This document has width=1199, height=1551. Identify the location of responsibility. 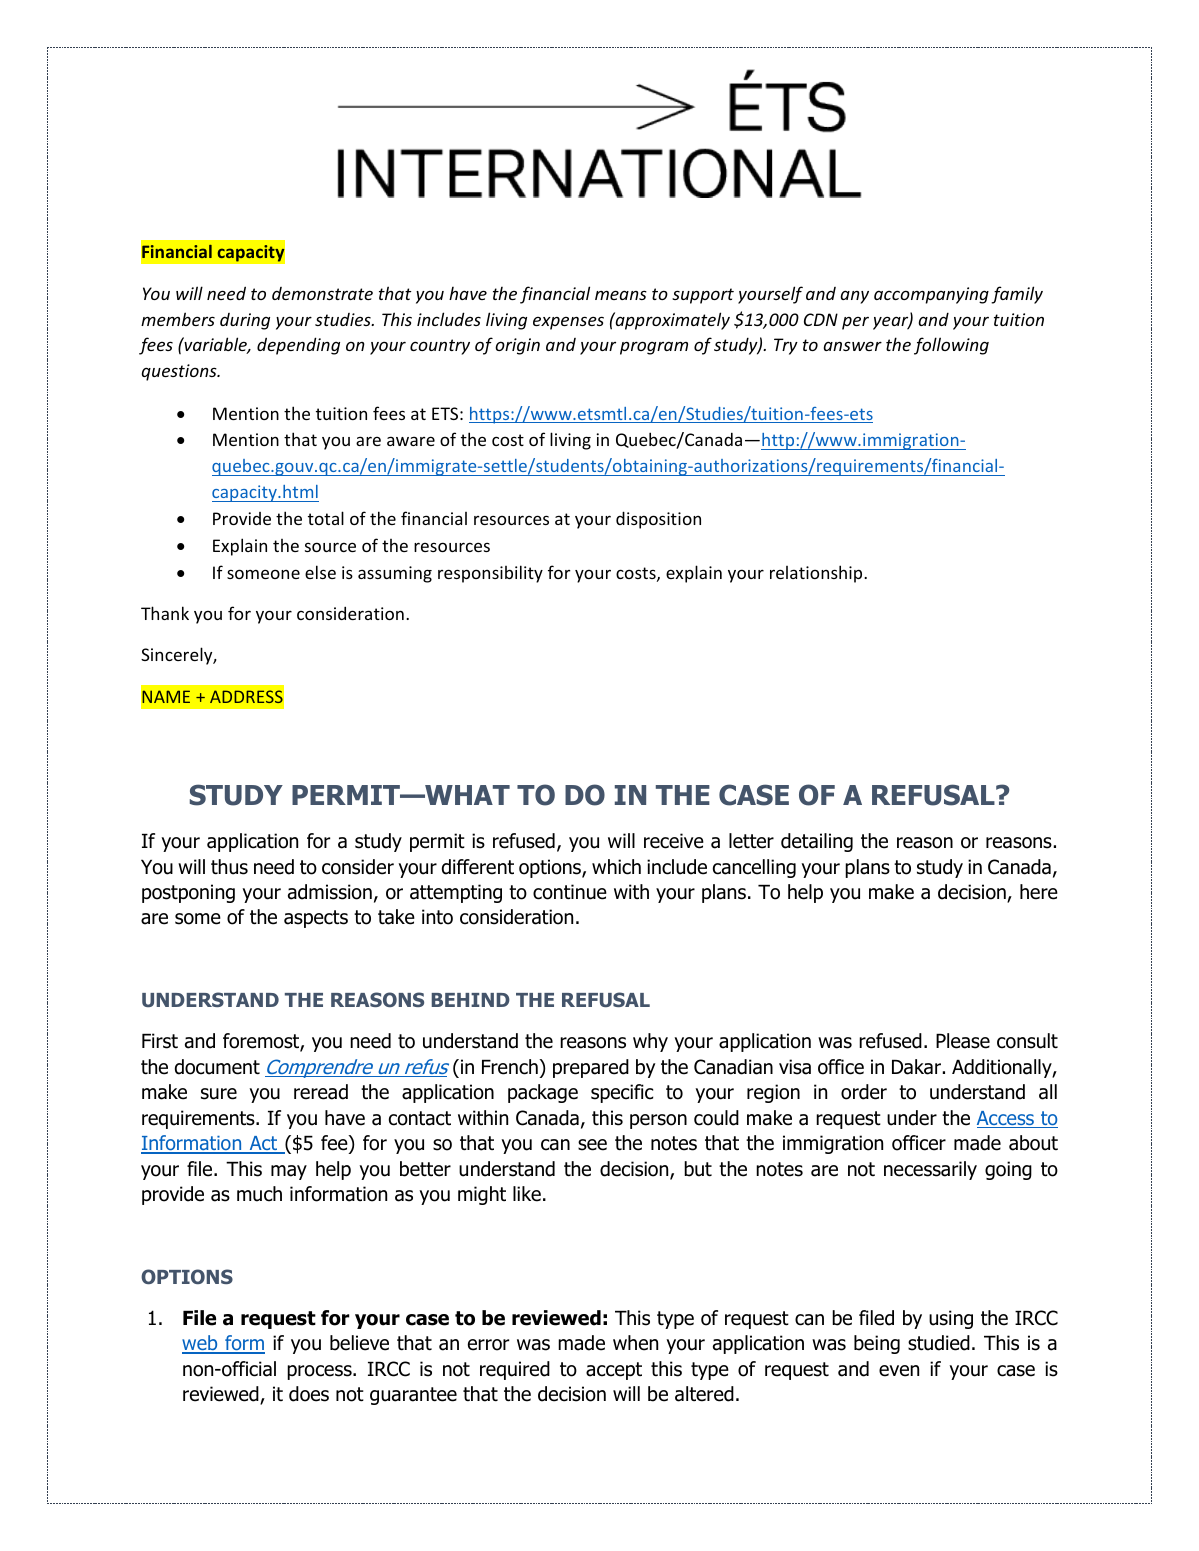
(490, 574).
